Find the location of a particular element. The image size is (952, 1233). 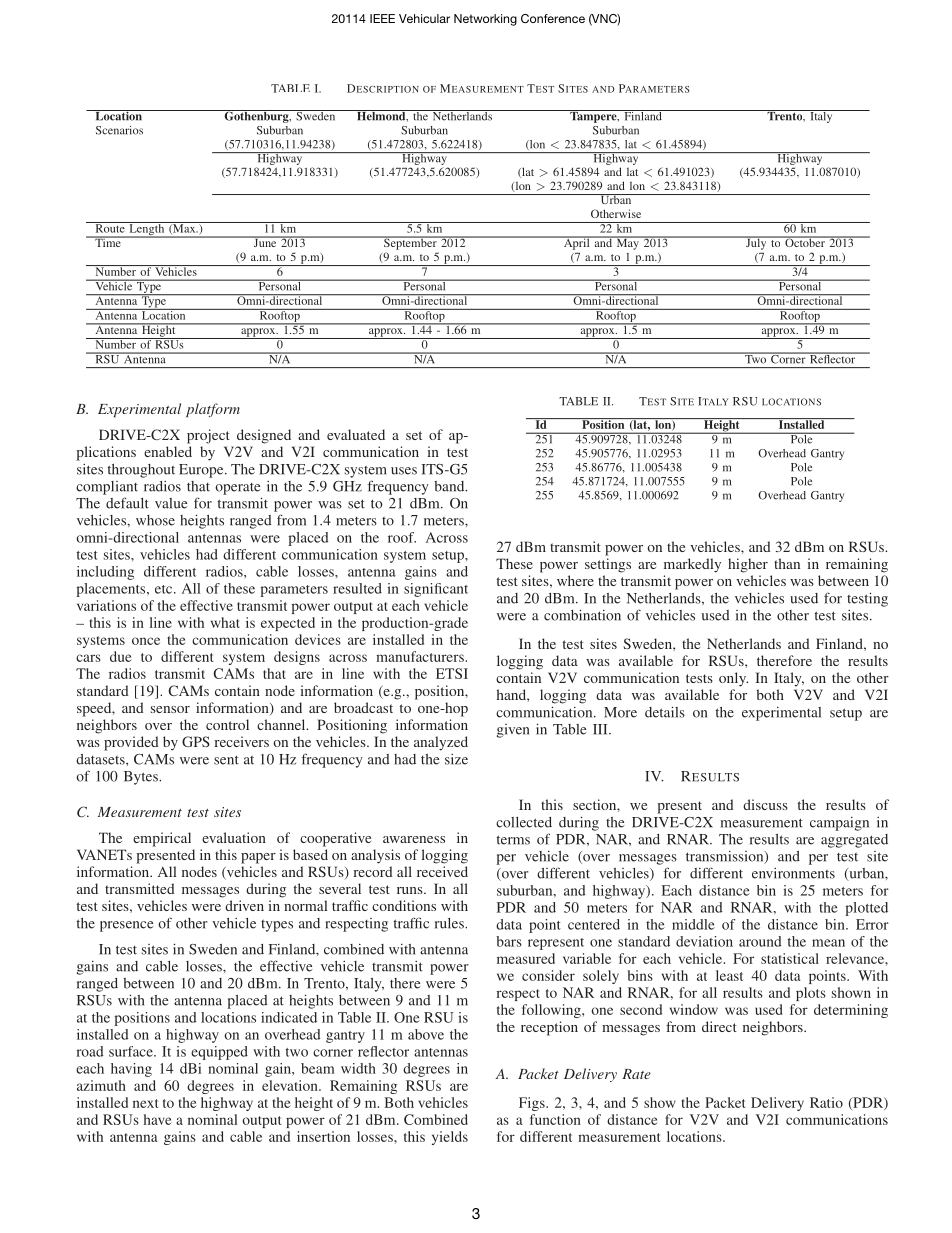

empirical is located at coordinates (162, 839).
